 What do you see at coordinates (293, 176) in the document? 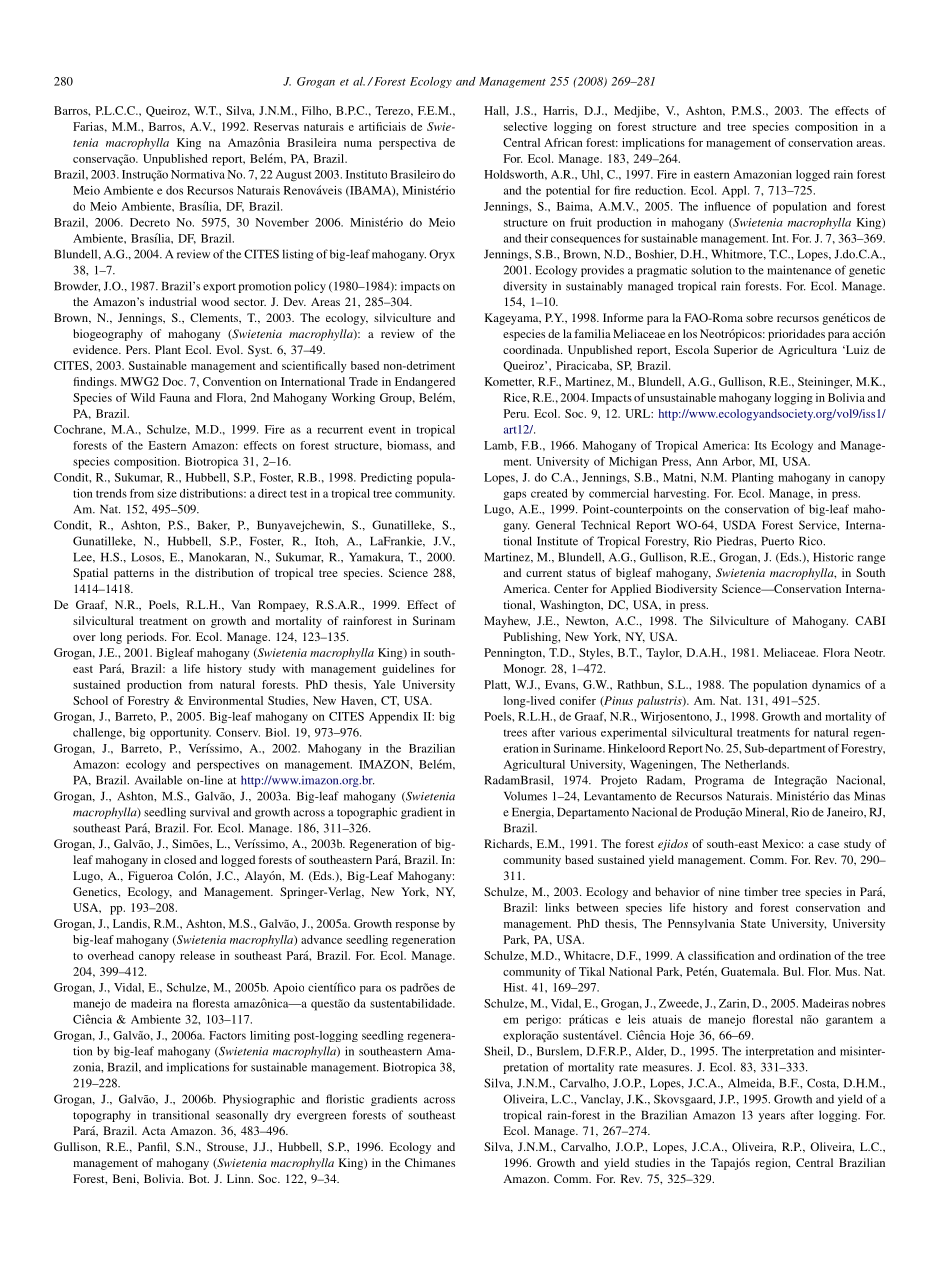
I see `August` at bounding box center [293, 176].
